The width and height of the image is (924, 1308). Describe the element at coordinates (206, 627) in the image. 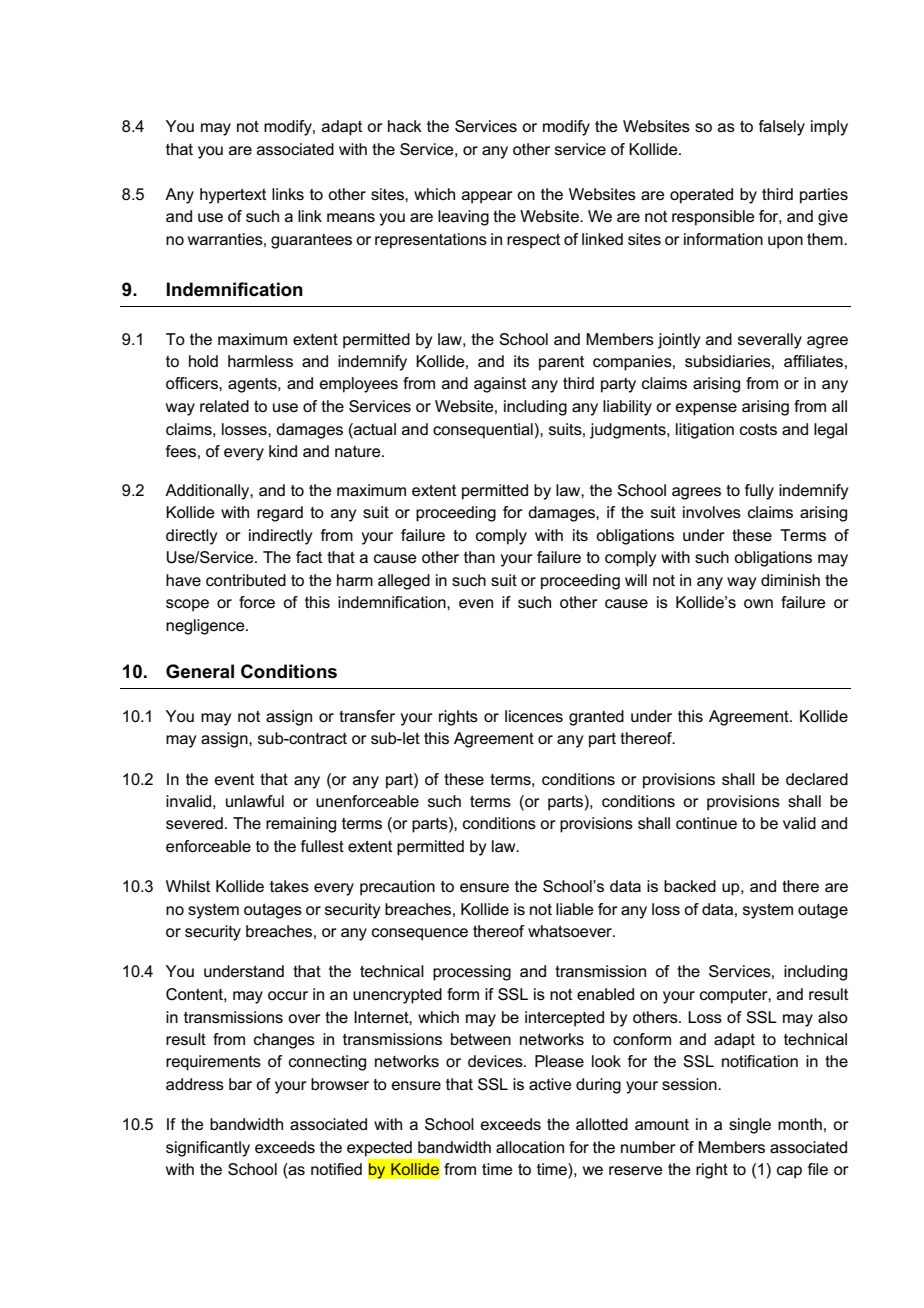

I see `negligence` at that location.
